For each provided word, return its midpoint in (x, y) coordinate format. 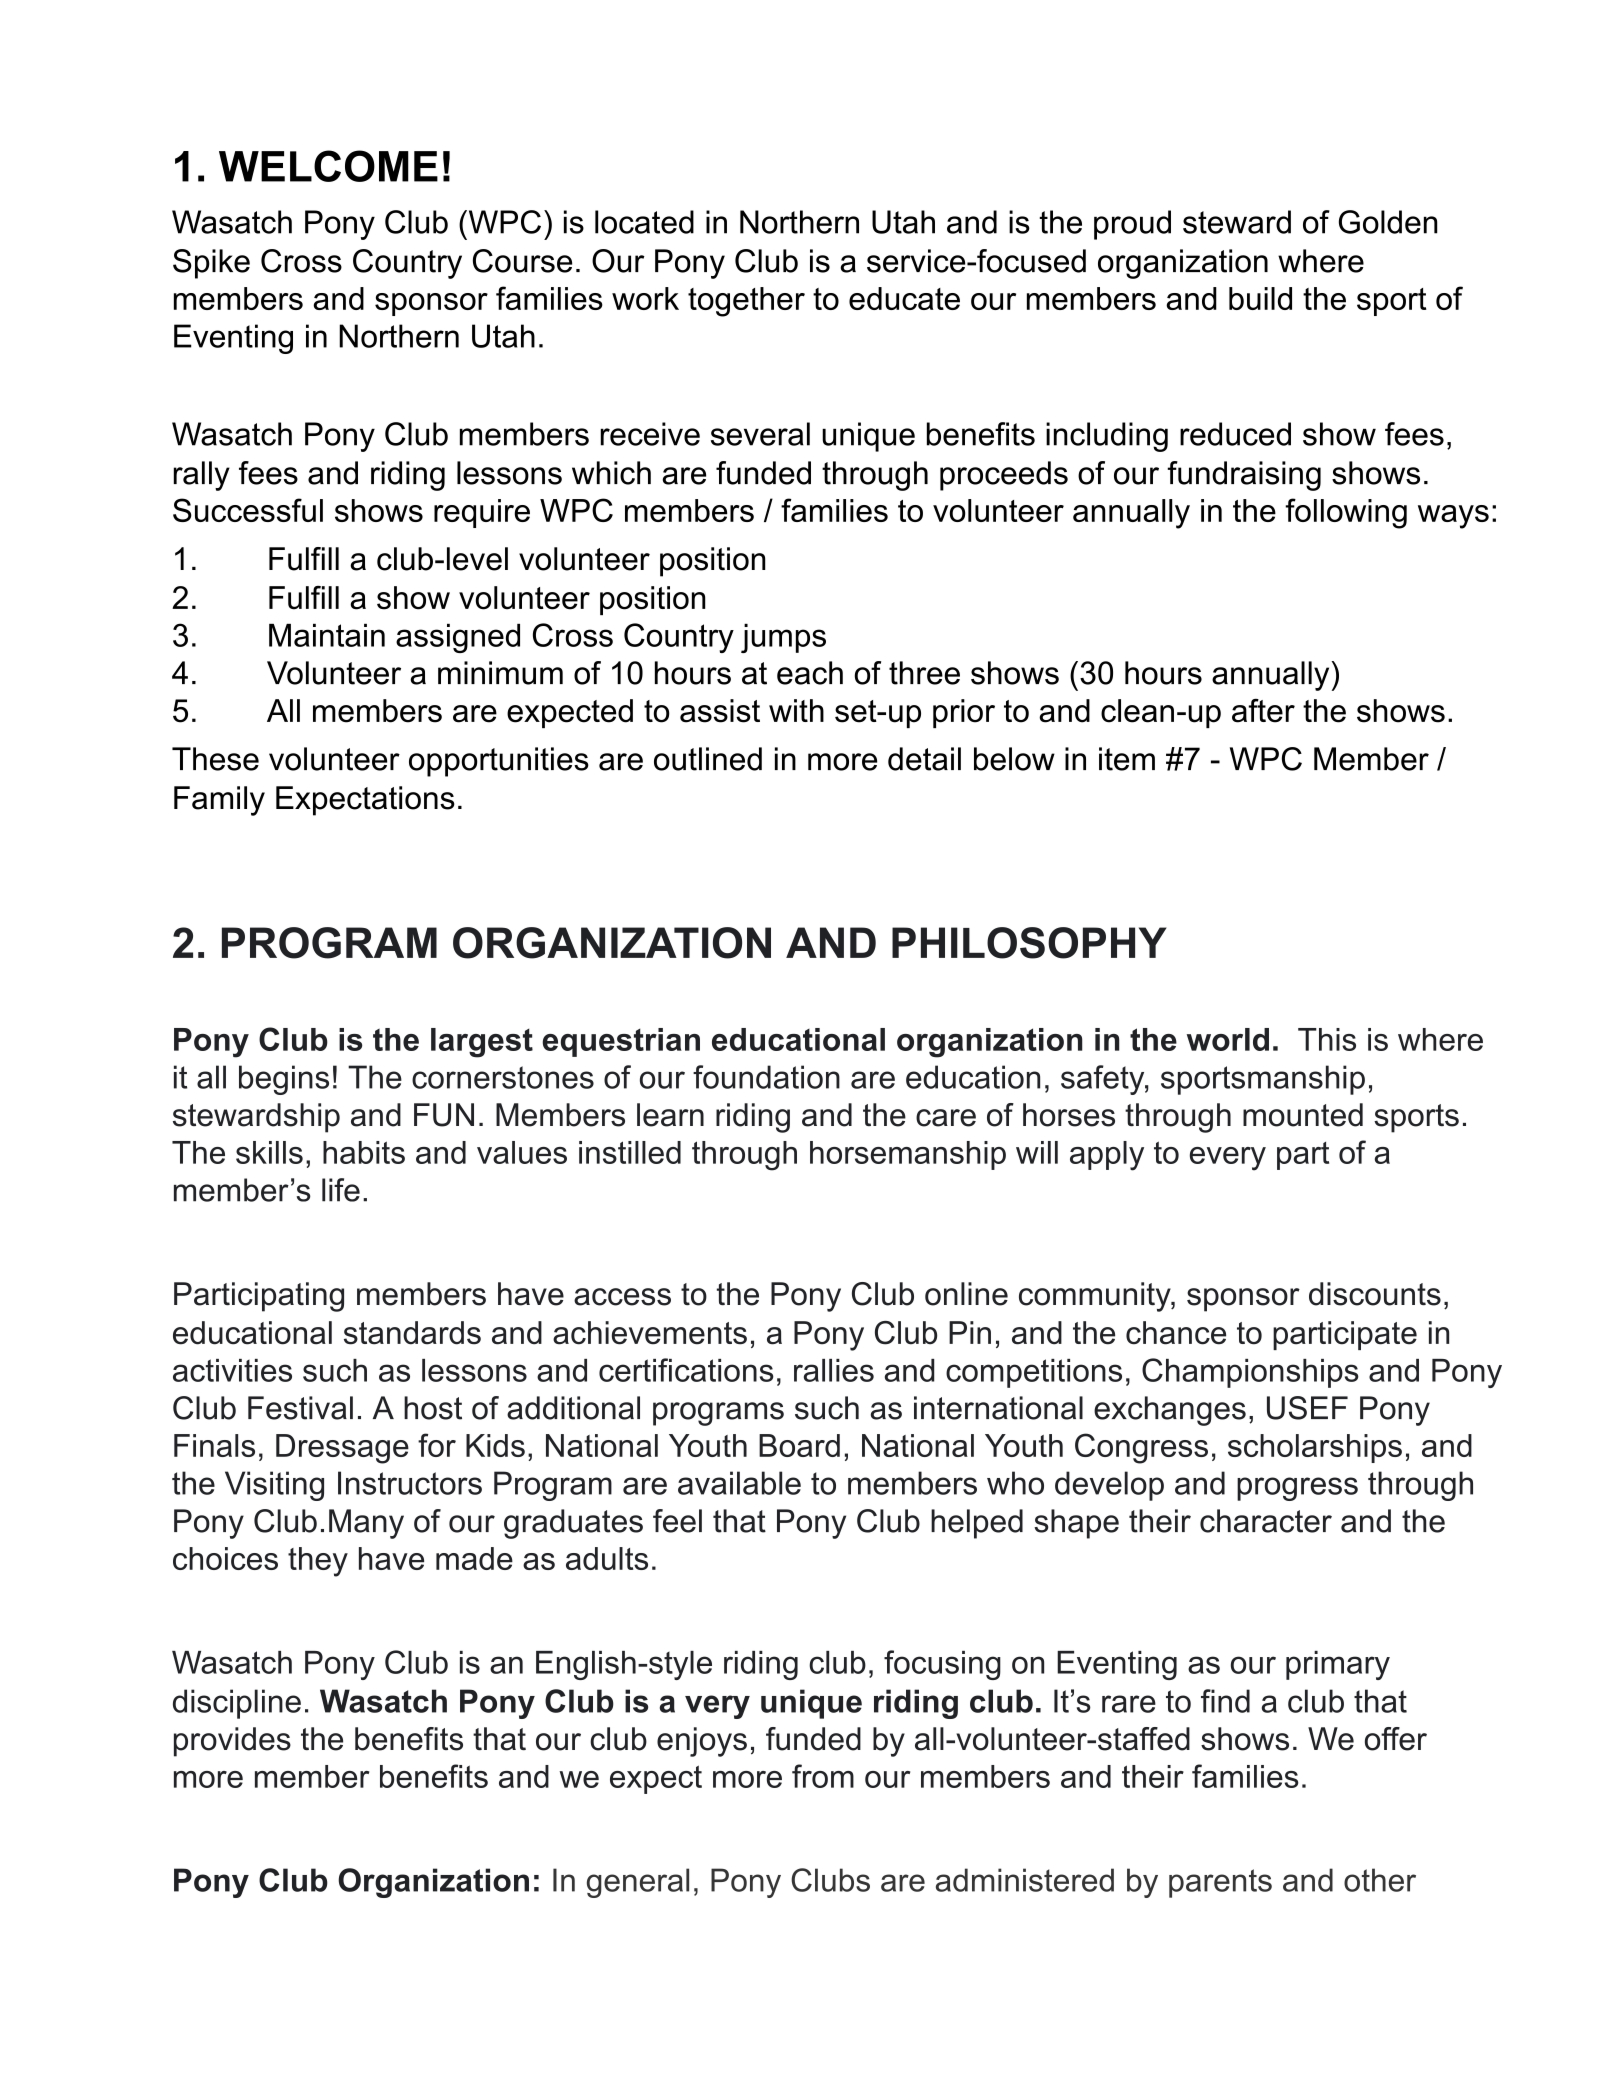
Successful (248, 510)
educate (904, 298)
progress (1297, 1489)
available (739, 1483)
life (341, 1190)
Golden (1388, 222)
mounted (1303, 1115)
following (1346, 513)
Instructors (410, 1483)
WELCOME (328, 166)
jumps (783, 638)
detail (924, 759)
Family (219, 801)
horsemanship (908, 1155)
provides (232, 1742)
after (1263, 711)
